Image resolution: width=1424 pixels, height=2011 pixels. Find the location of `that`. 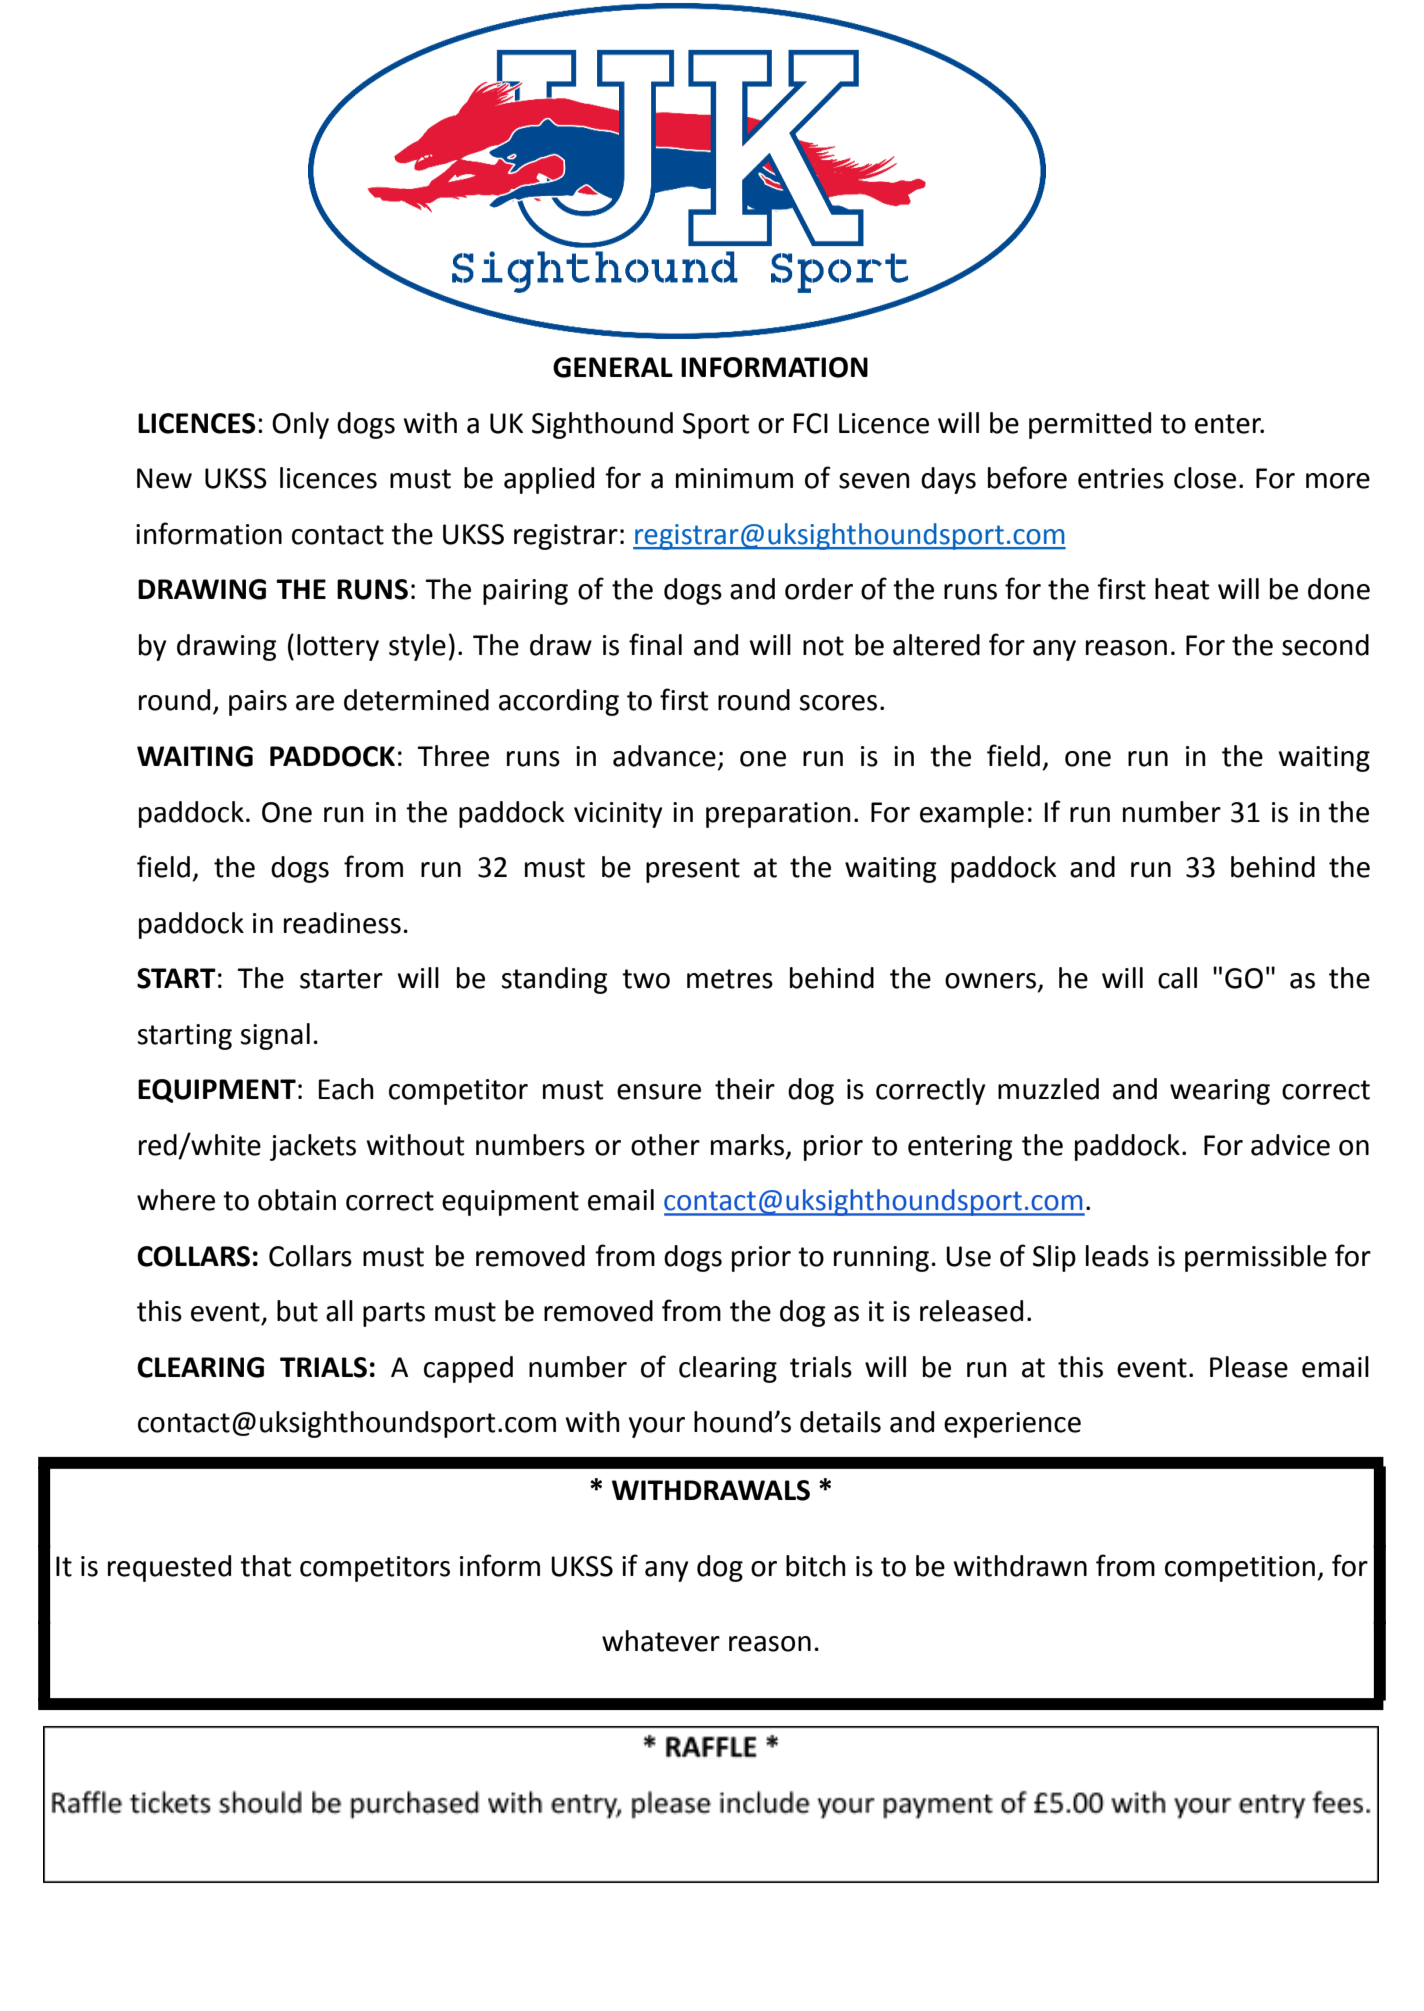

that is located at coordinates (265, 1566).
